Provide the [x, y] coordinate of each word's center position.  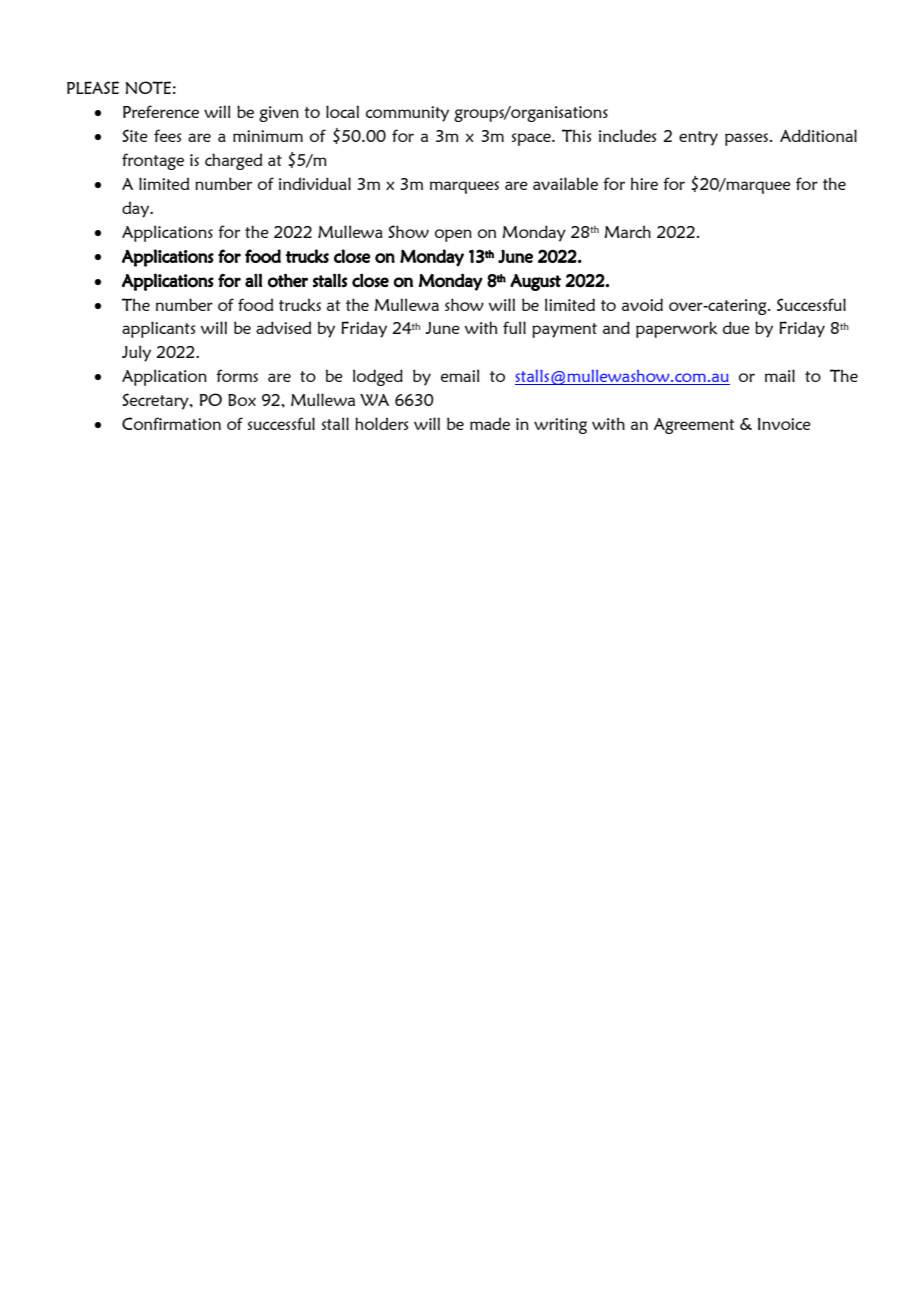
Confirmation [171, 423]
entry [698, 138]
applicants [158, 329]
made [490, 423]
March [627, 231]
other [288, 280]
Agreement [694, 426]
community [407, 114]
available [565, 183]
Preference [161, 111]
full [514, 327]
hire [644, 183]
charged [233, 161]
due [736, 327]
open [453, 235]
